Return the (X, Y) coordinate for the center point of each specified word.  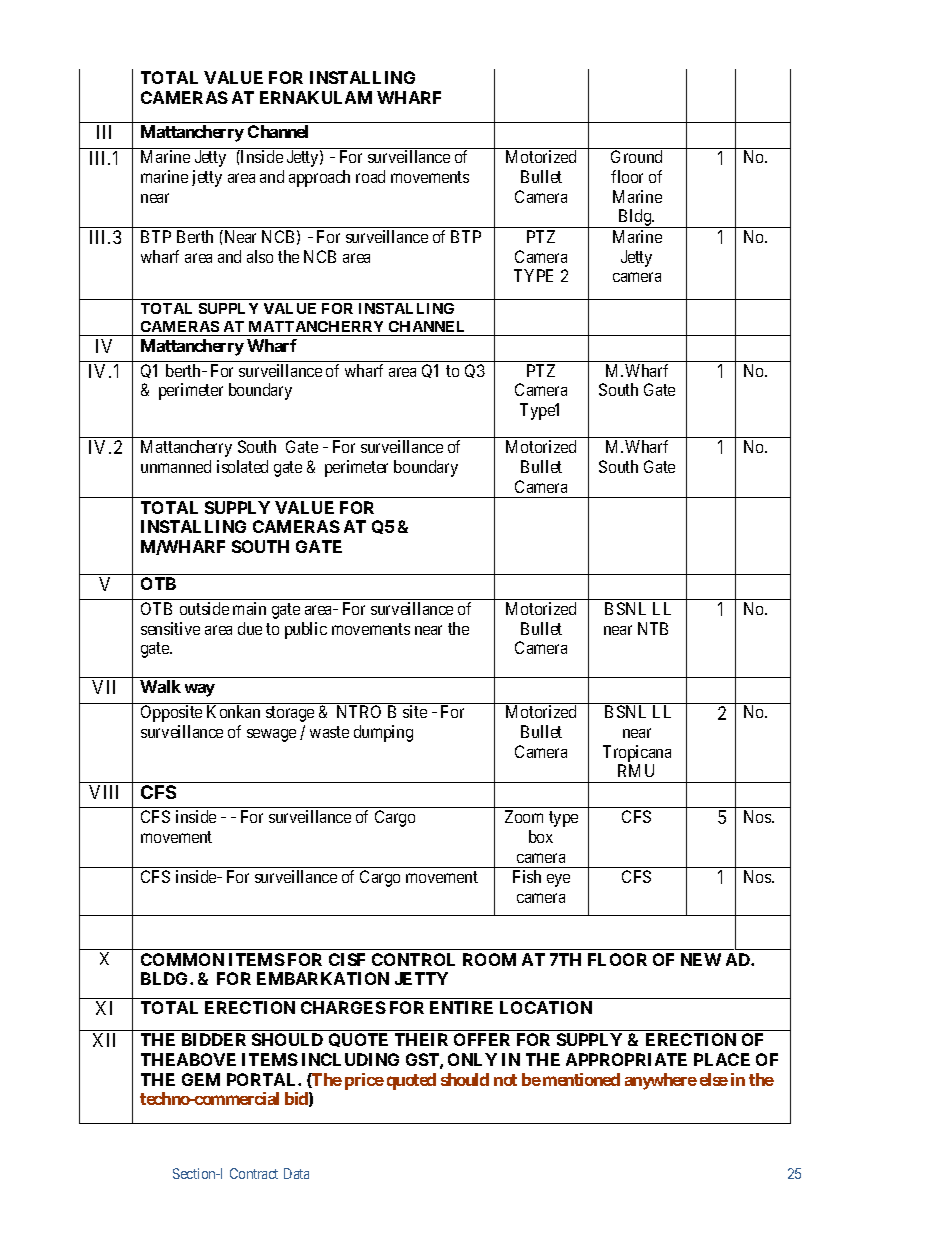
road (370, 176)
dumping (383, 733)
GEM (201, 1079)
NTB (653, 628)
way (200, 690)
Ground (636, 156)
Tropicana (637, 753)
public (306, 630)
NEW (701, 959)
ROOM (489, 959)
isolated (242, 466)
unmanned (176, 466)
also (260, 256)
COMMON (182, 959)
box (541, 836)
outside (204, 608)
